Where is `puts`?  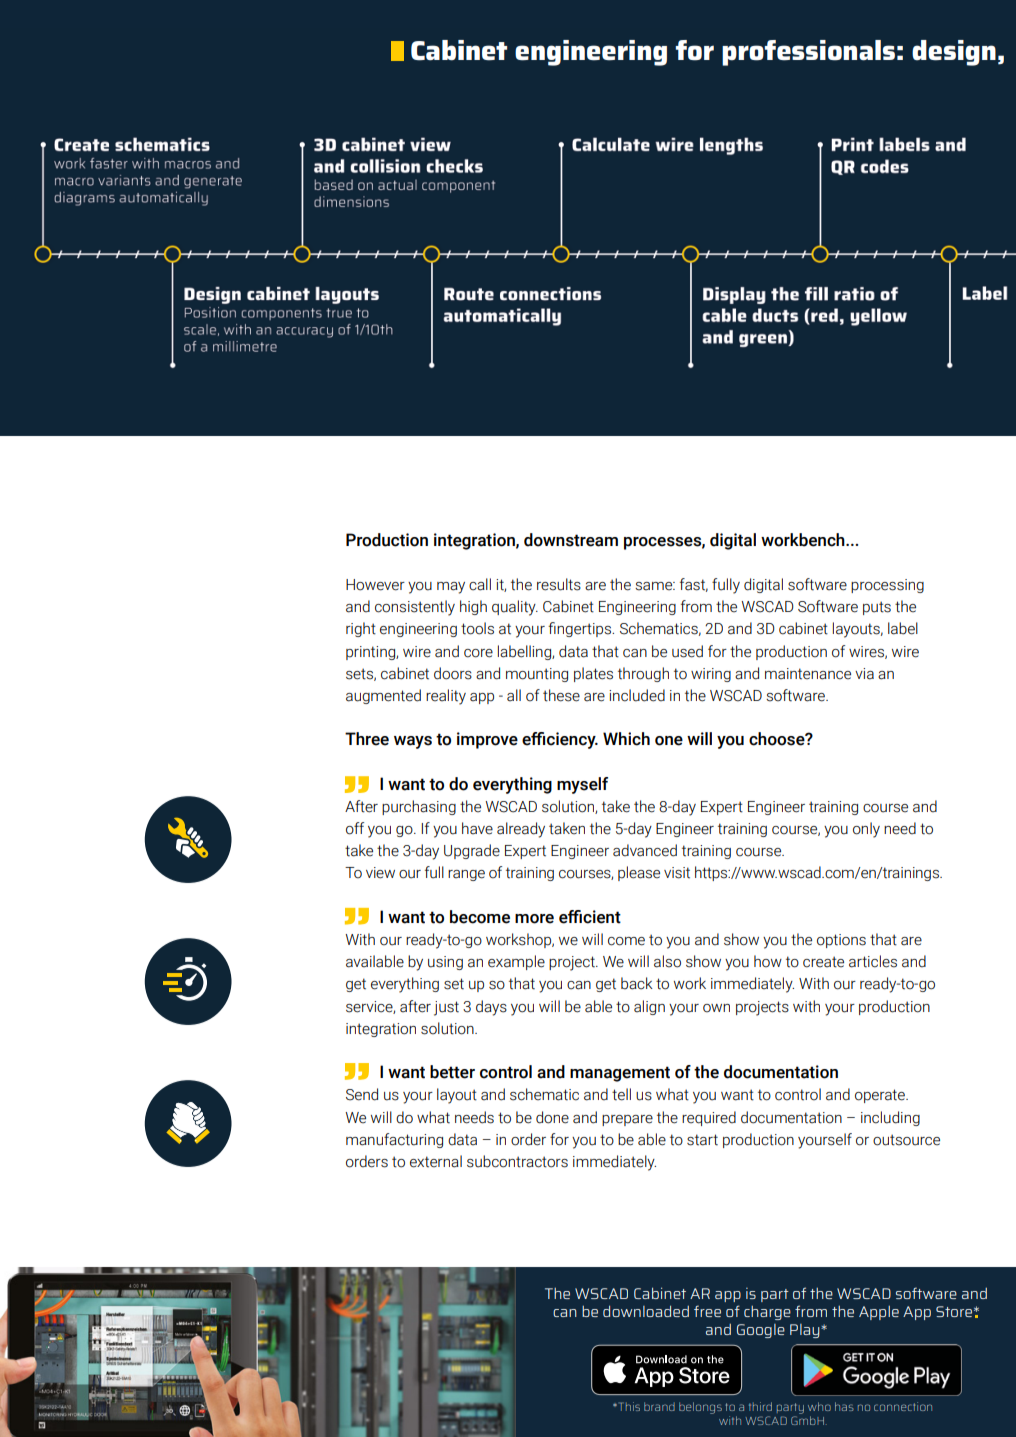
puts is located at coordinates (877, 608).
